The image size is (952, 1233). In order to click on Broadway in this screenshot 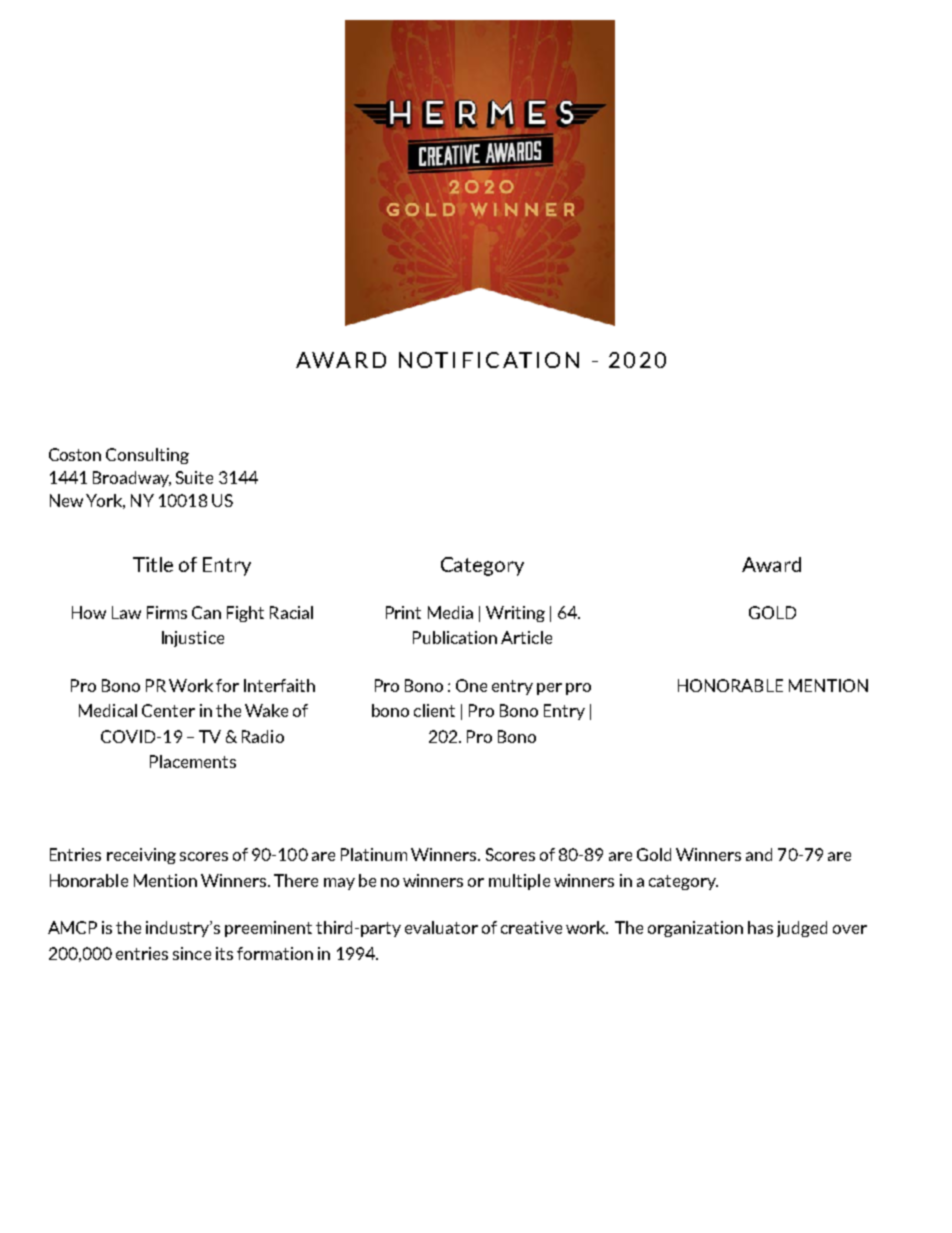, I will do `click(132, 479)`.
